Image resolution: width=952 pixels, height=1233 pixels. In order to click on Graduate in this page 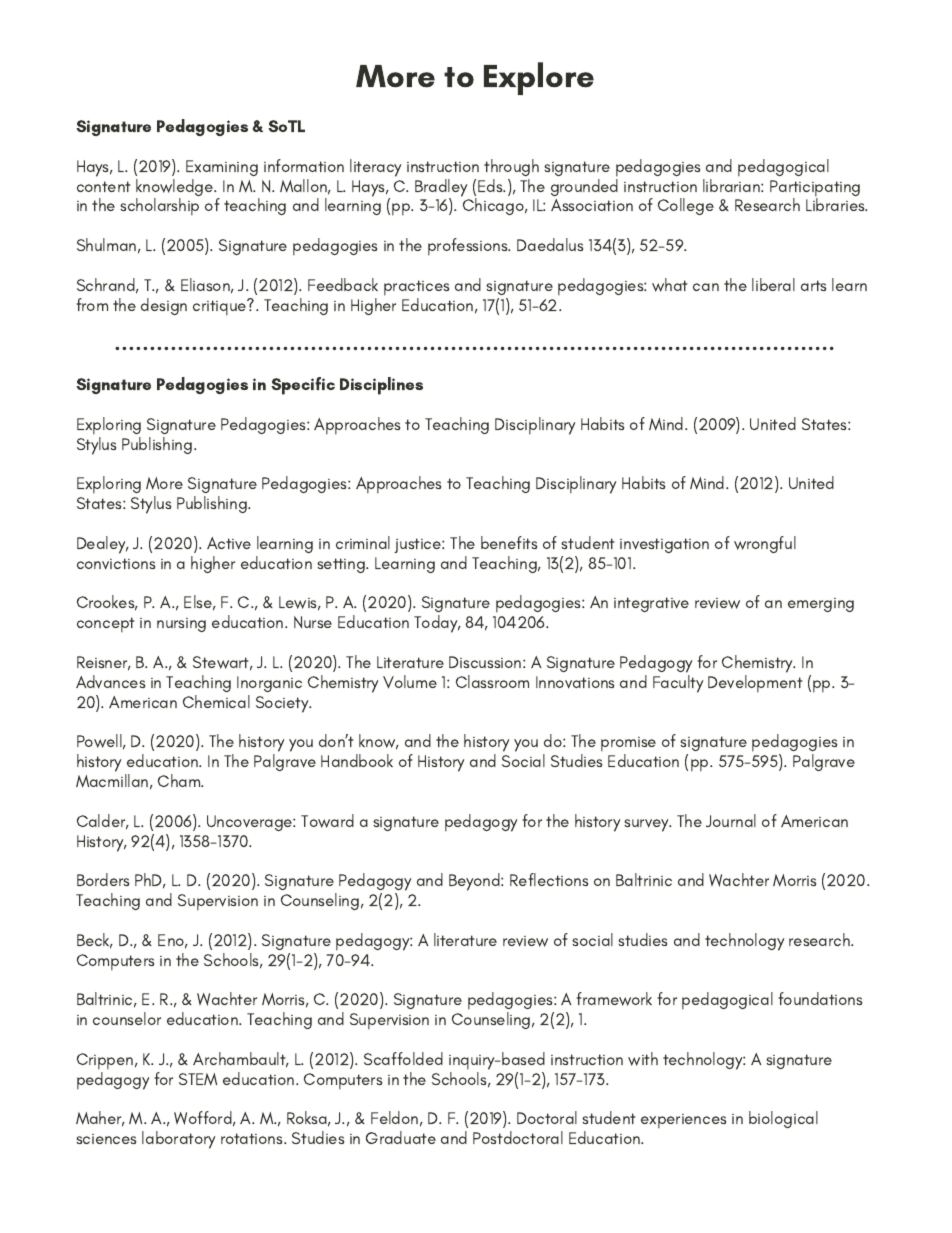, I will do `click(401, 1137)`.
